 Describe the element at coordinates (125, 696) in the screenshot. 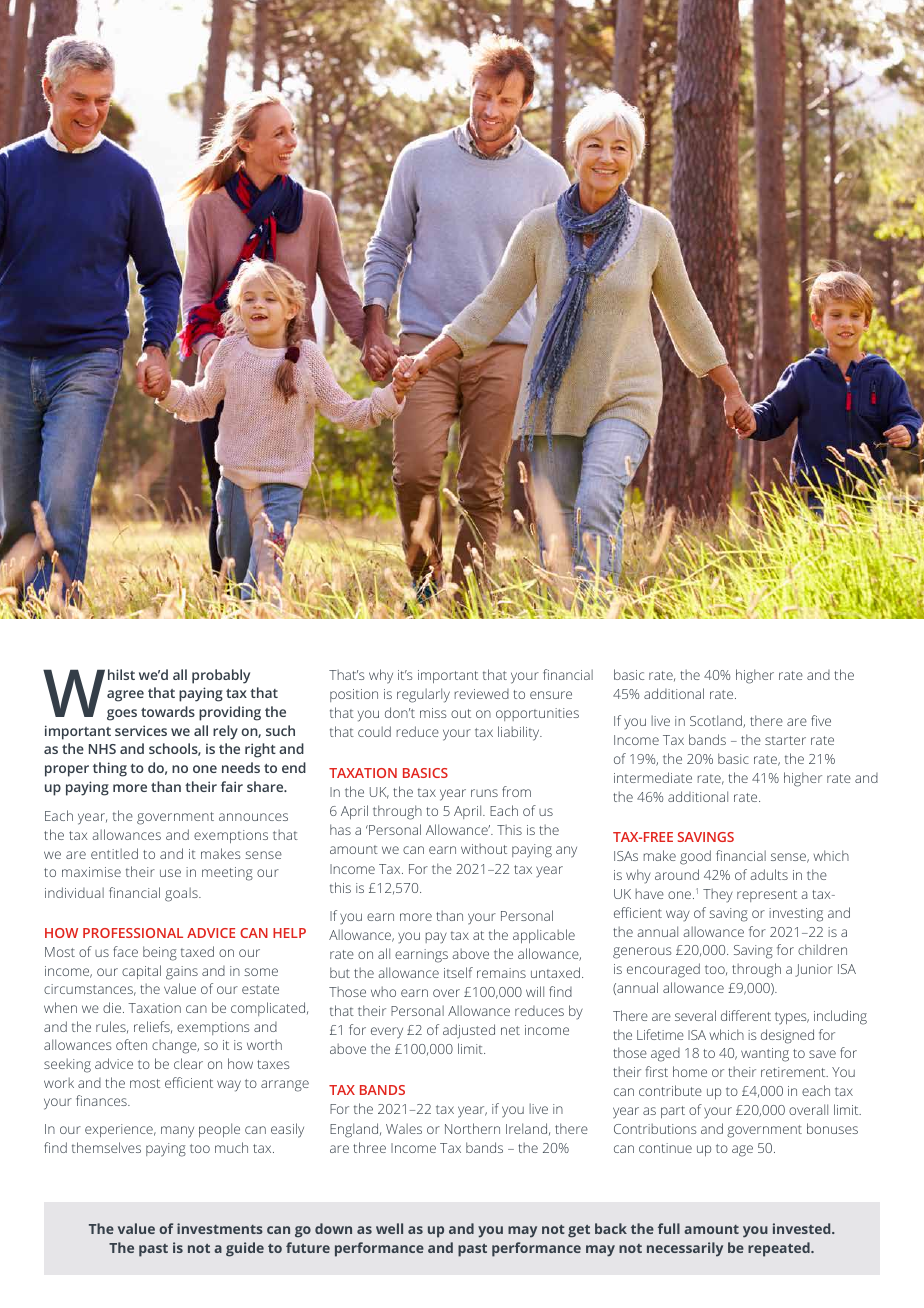

I see `agree` at that location.
